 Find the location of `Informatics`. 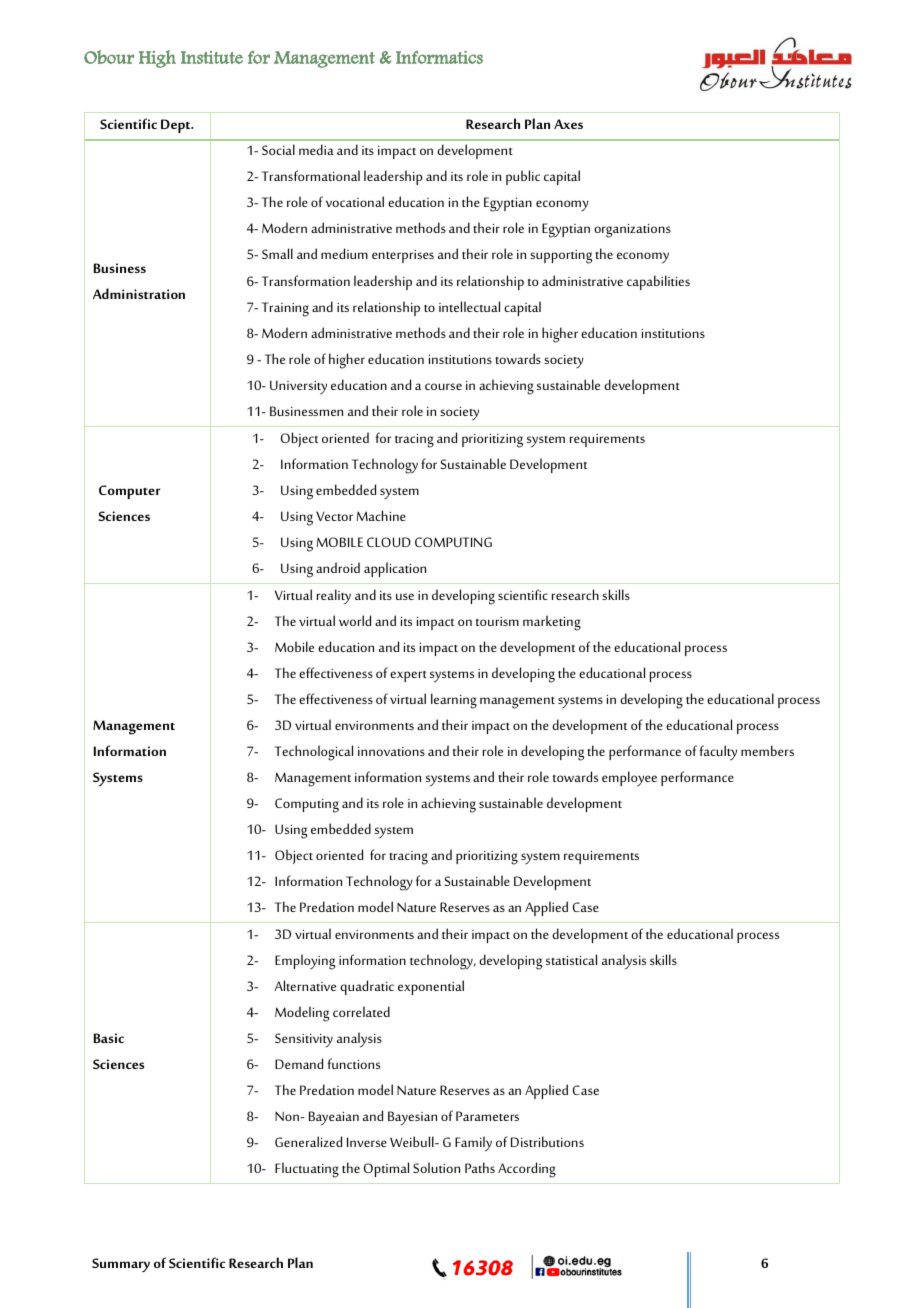

Informatics is located at coordinates (439, 57).
